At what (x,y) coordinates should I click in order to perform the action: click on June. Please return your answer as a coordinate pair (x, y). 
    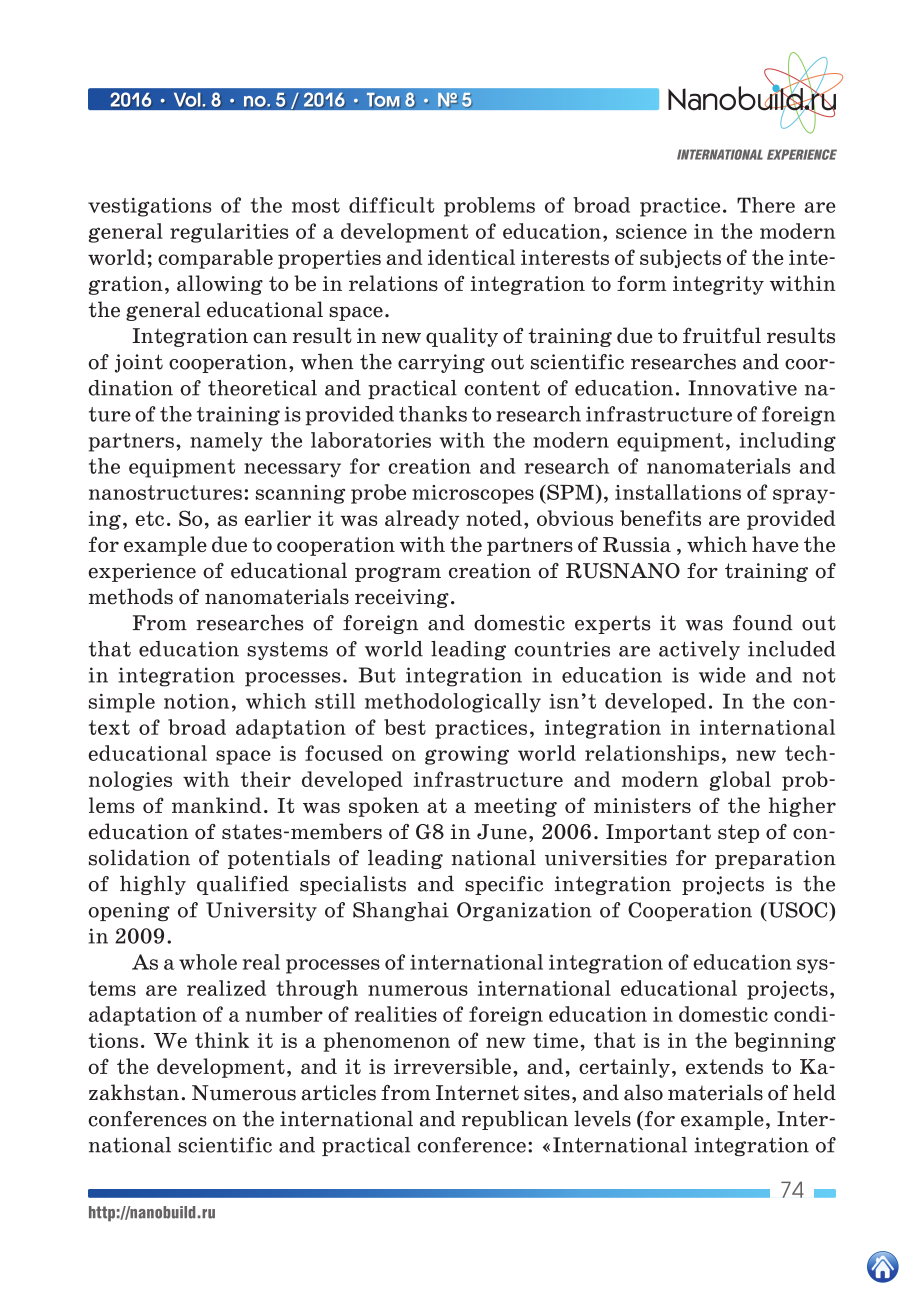
    Looking at the image, I should click on (502, 832).
